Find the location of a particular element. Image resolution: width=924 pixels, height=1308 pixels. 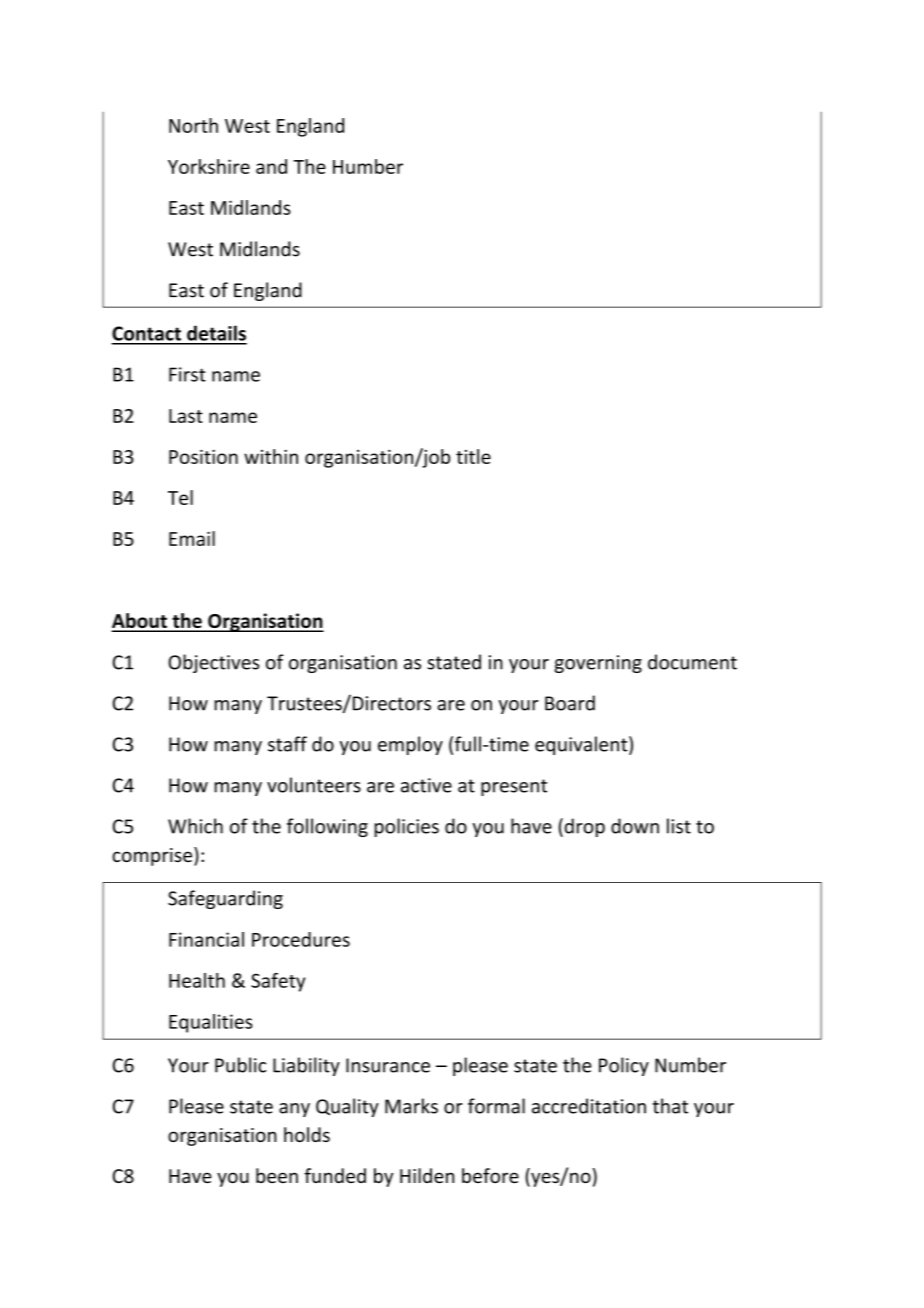

within is located at coordinates (271, 456).
